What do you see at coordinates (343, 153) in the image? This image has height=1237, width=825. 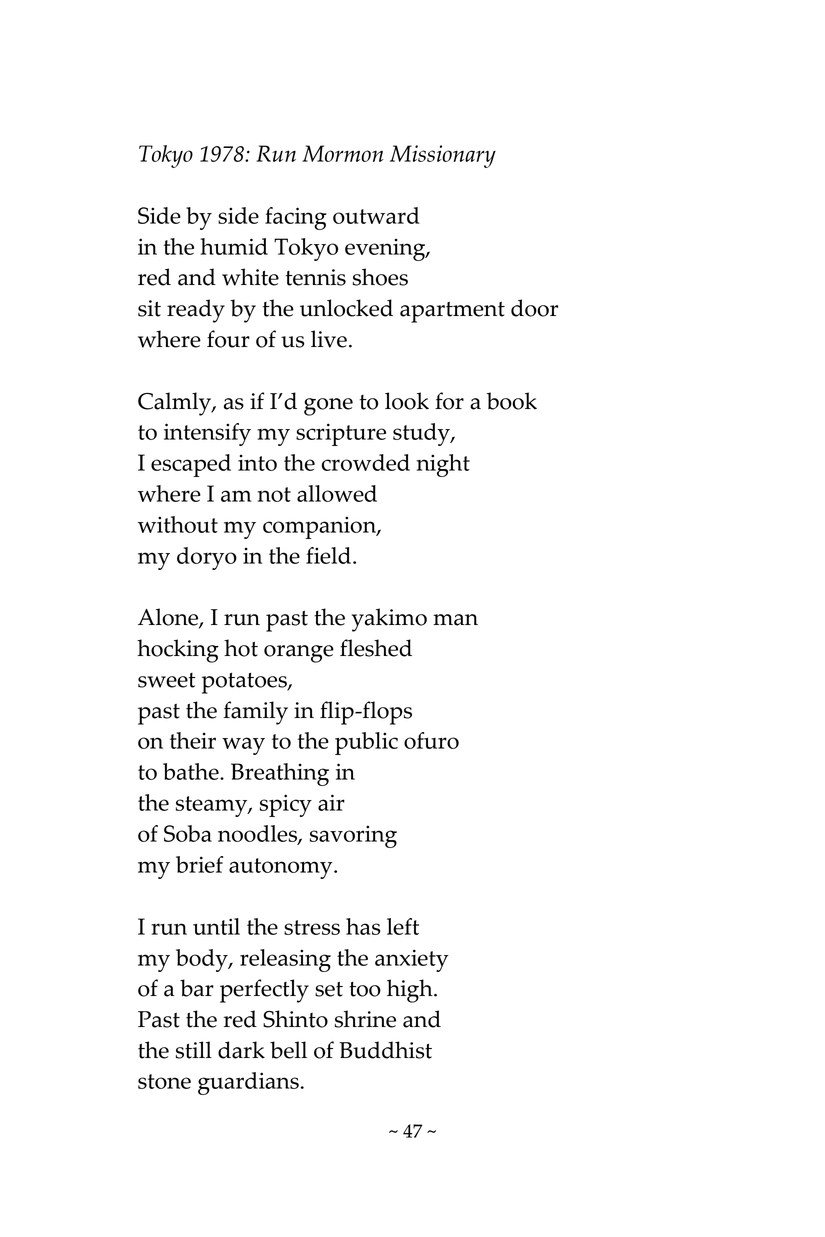 I see `Mormon` at bounding box center [343, 153].
